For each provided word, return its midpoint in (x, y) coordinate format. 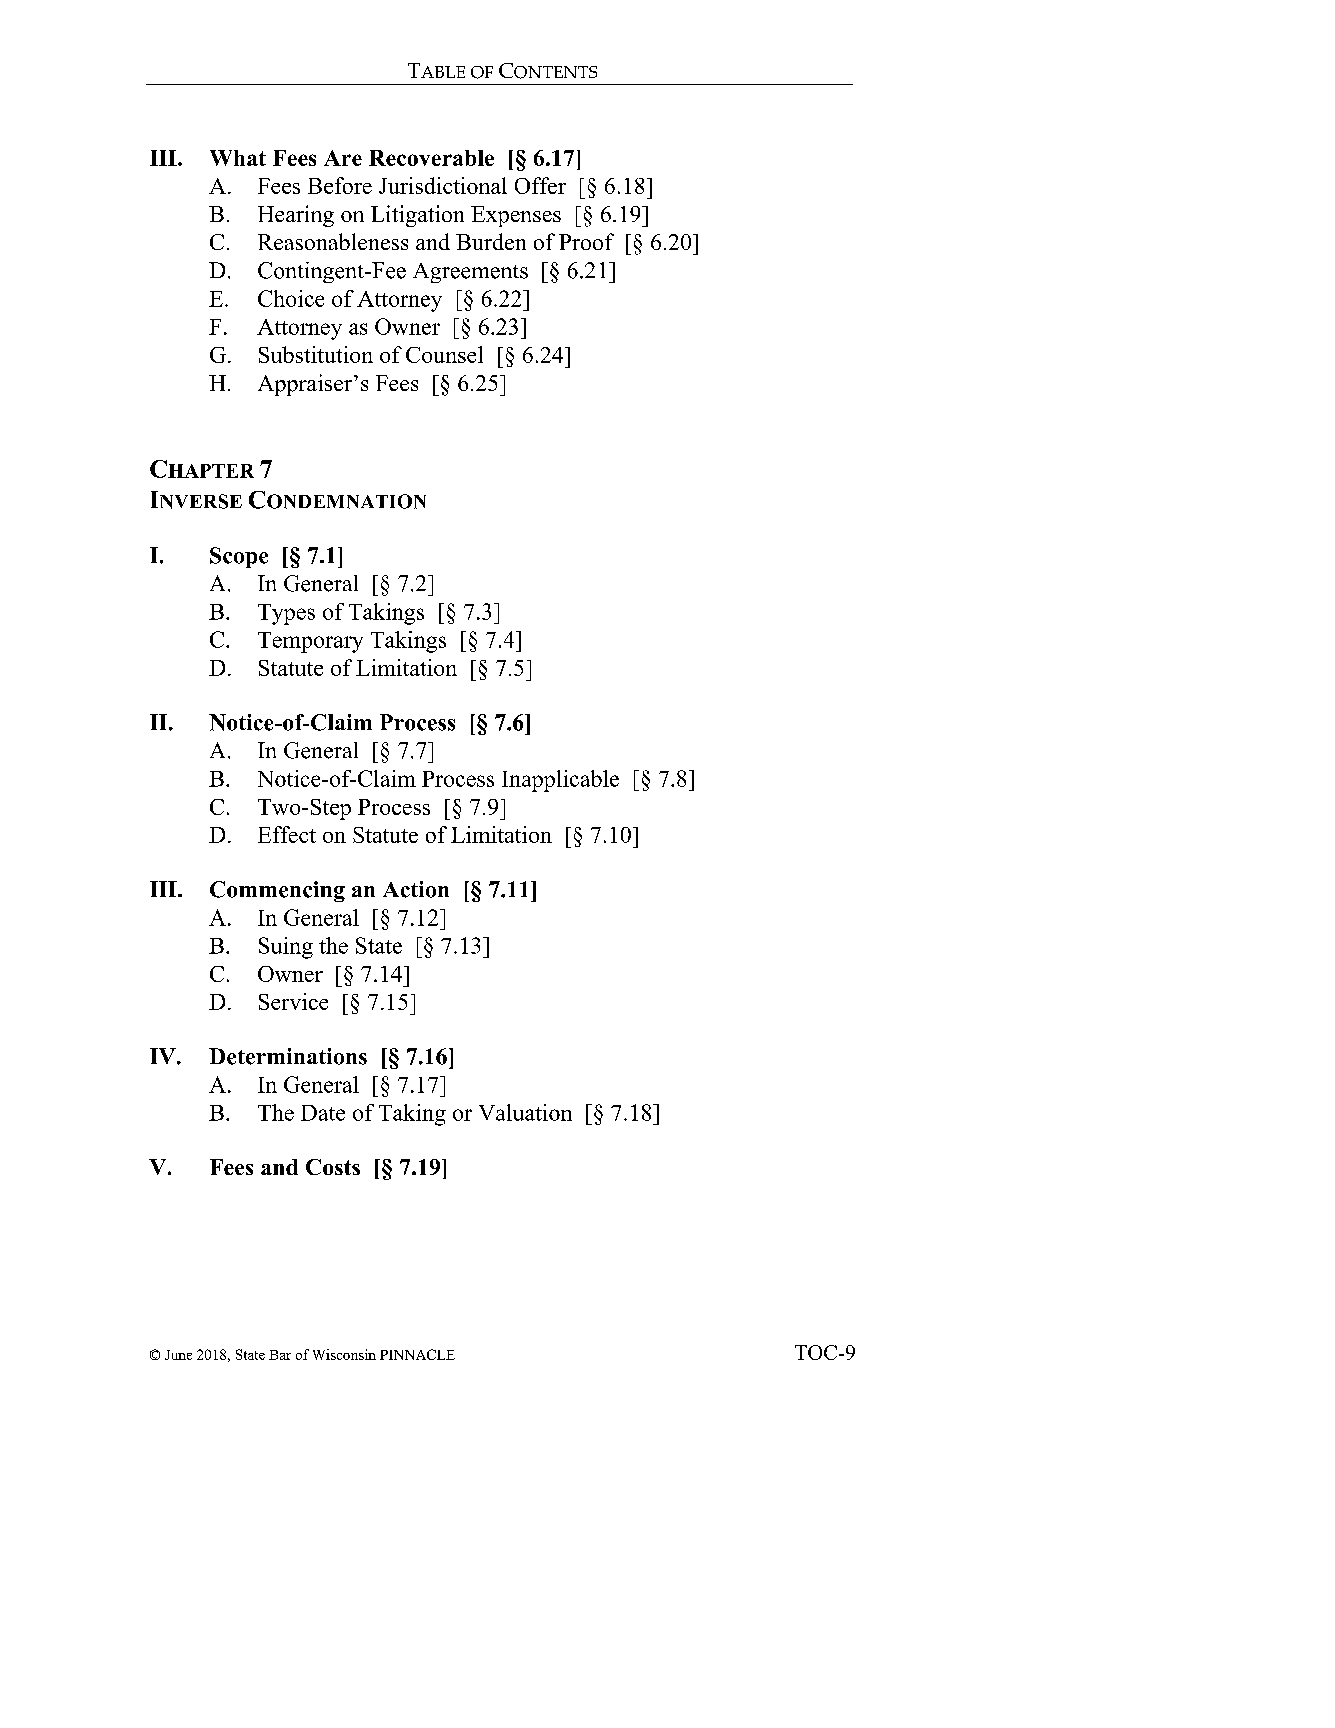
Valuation (525, 1112)
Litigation (417, 216)
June (178, 1355)
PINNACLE (417, 1354)
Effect (287, 834)
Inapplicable (560, 781)
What (238, 158)
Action (416, 889)
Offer (540, 185)
